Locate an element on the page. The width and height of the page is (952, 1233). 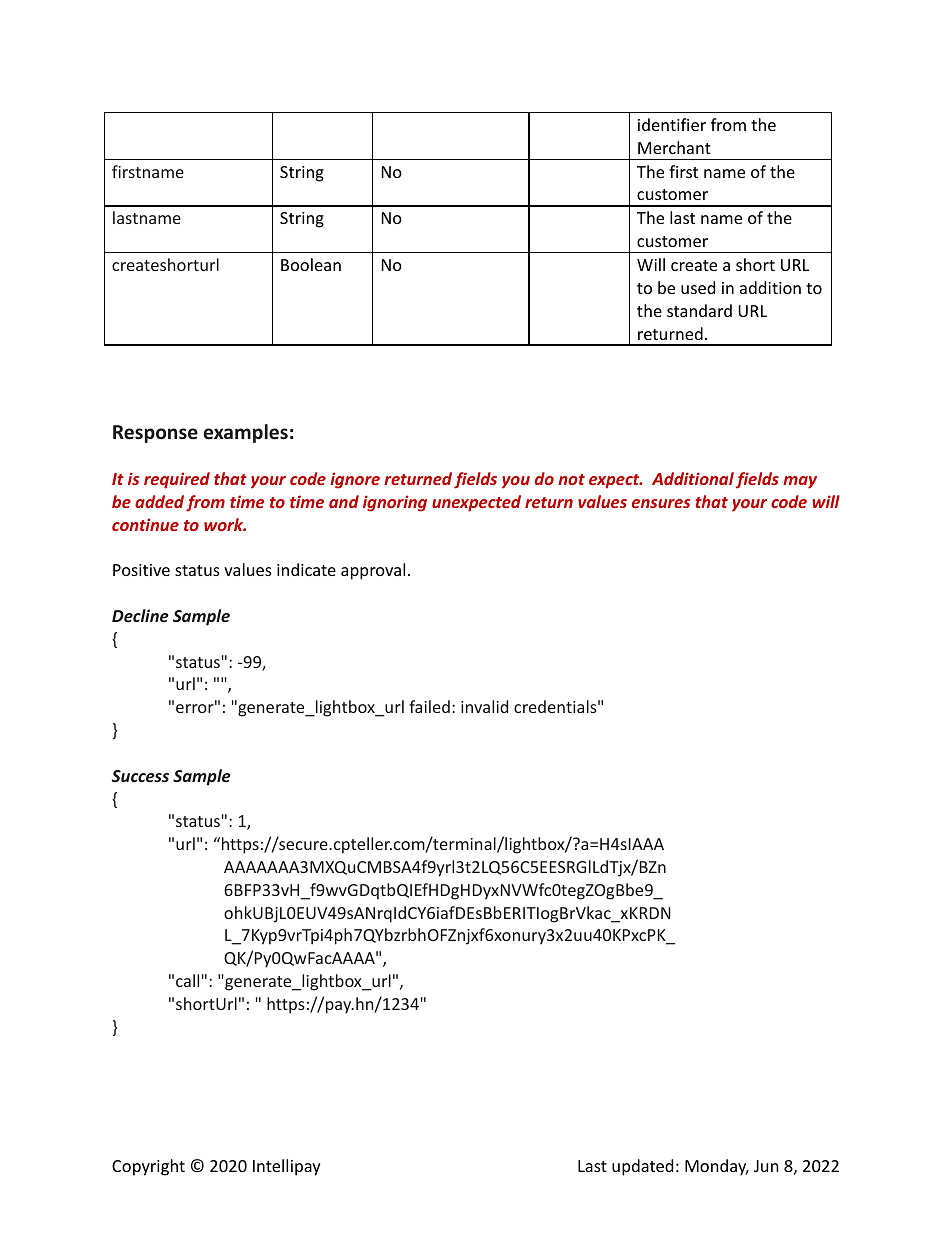
call is located at coordinates (187, 980).
